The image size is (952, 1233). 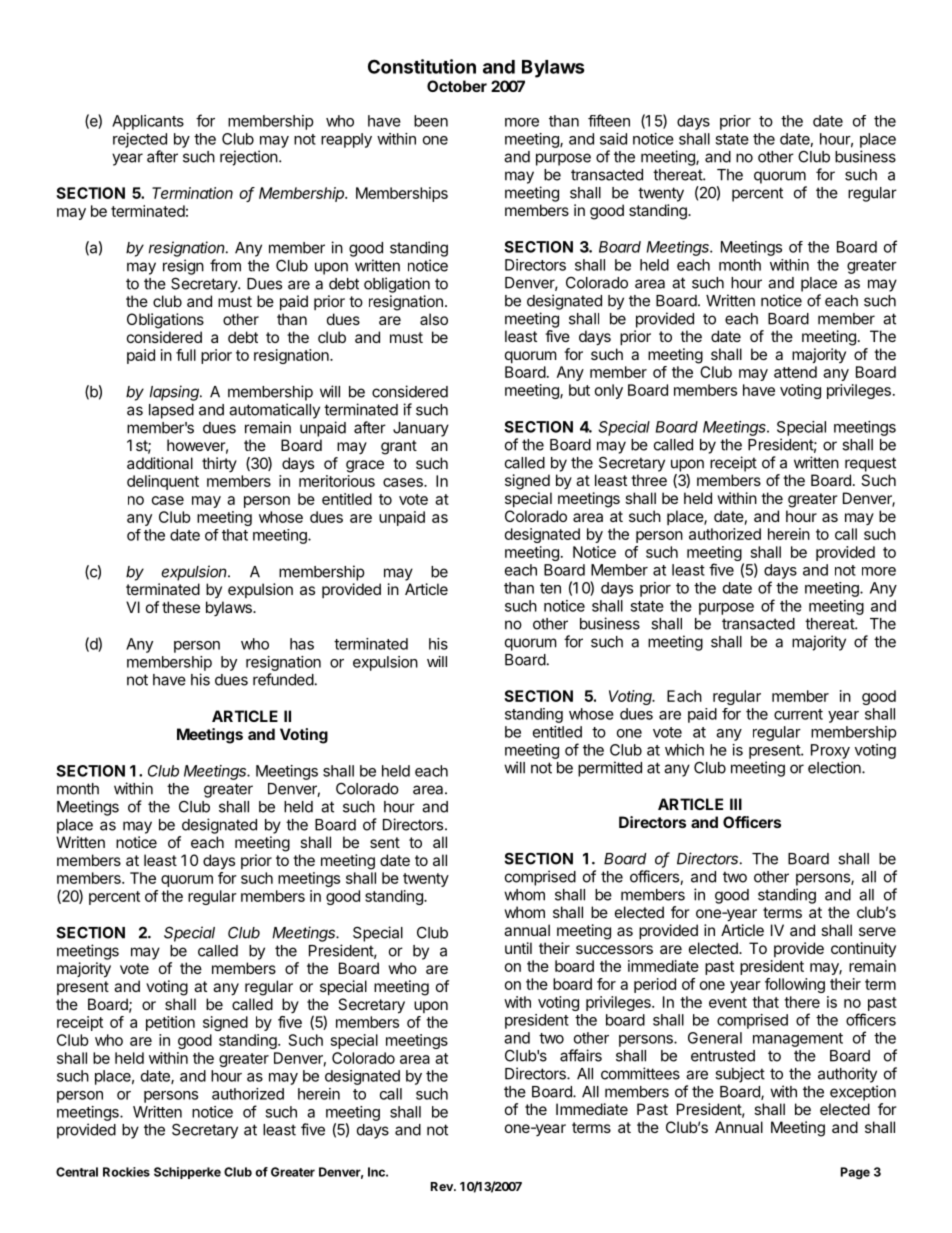 What do you see at coordinates (283, 679) in the document?
I see `refunded` at bounding box center [283, 679].
